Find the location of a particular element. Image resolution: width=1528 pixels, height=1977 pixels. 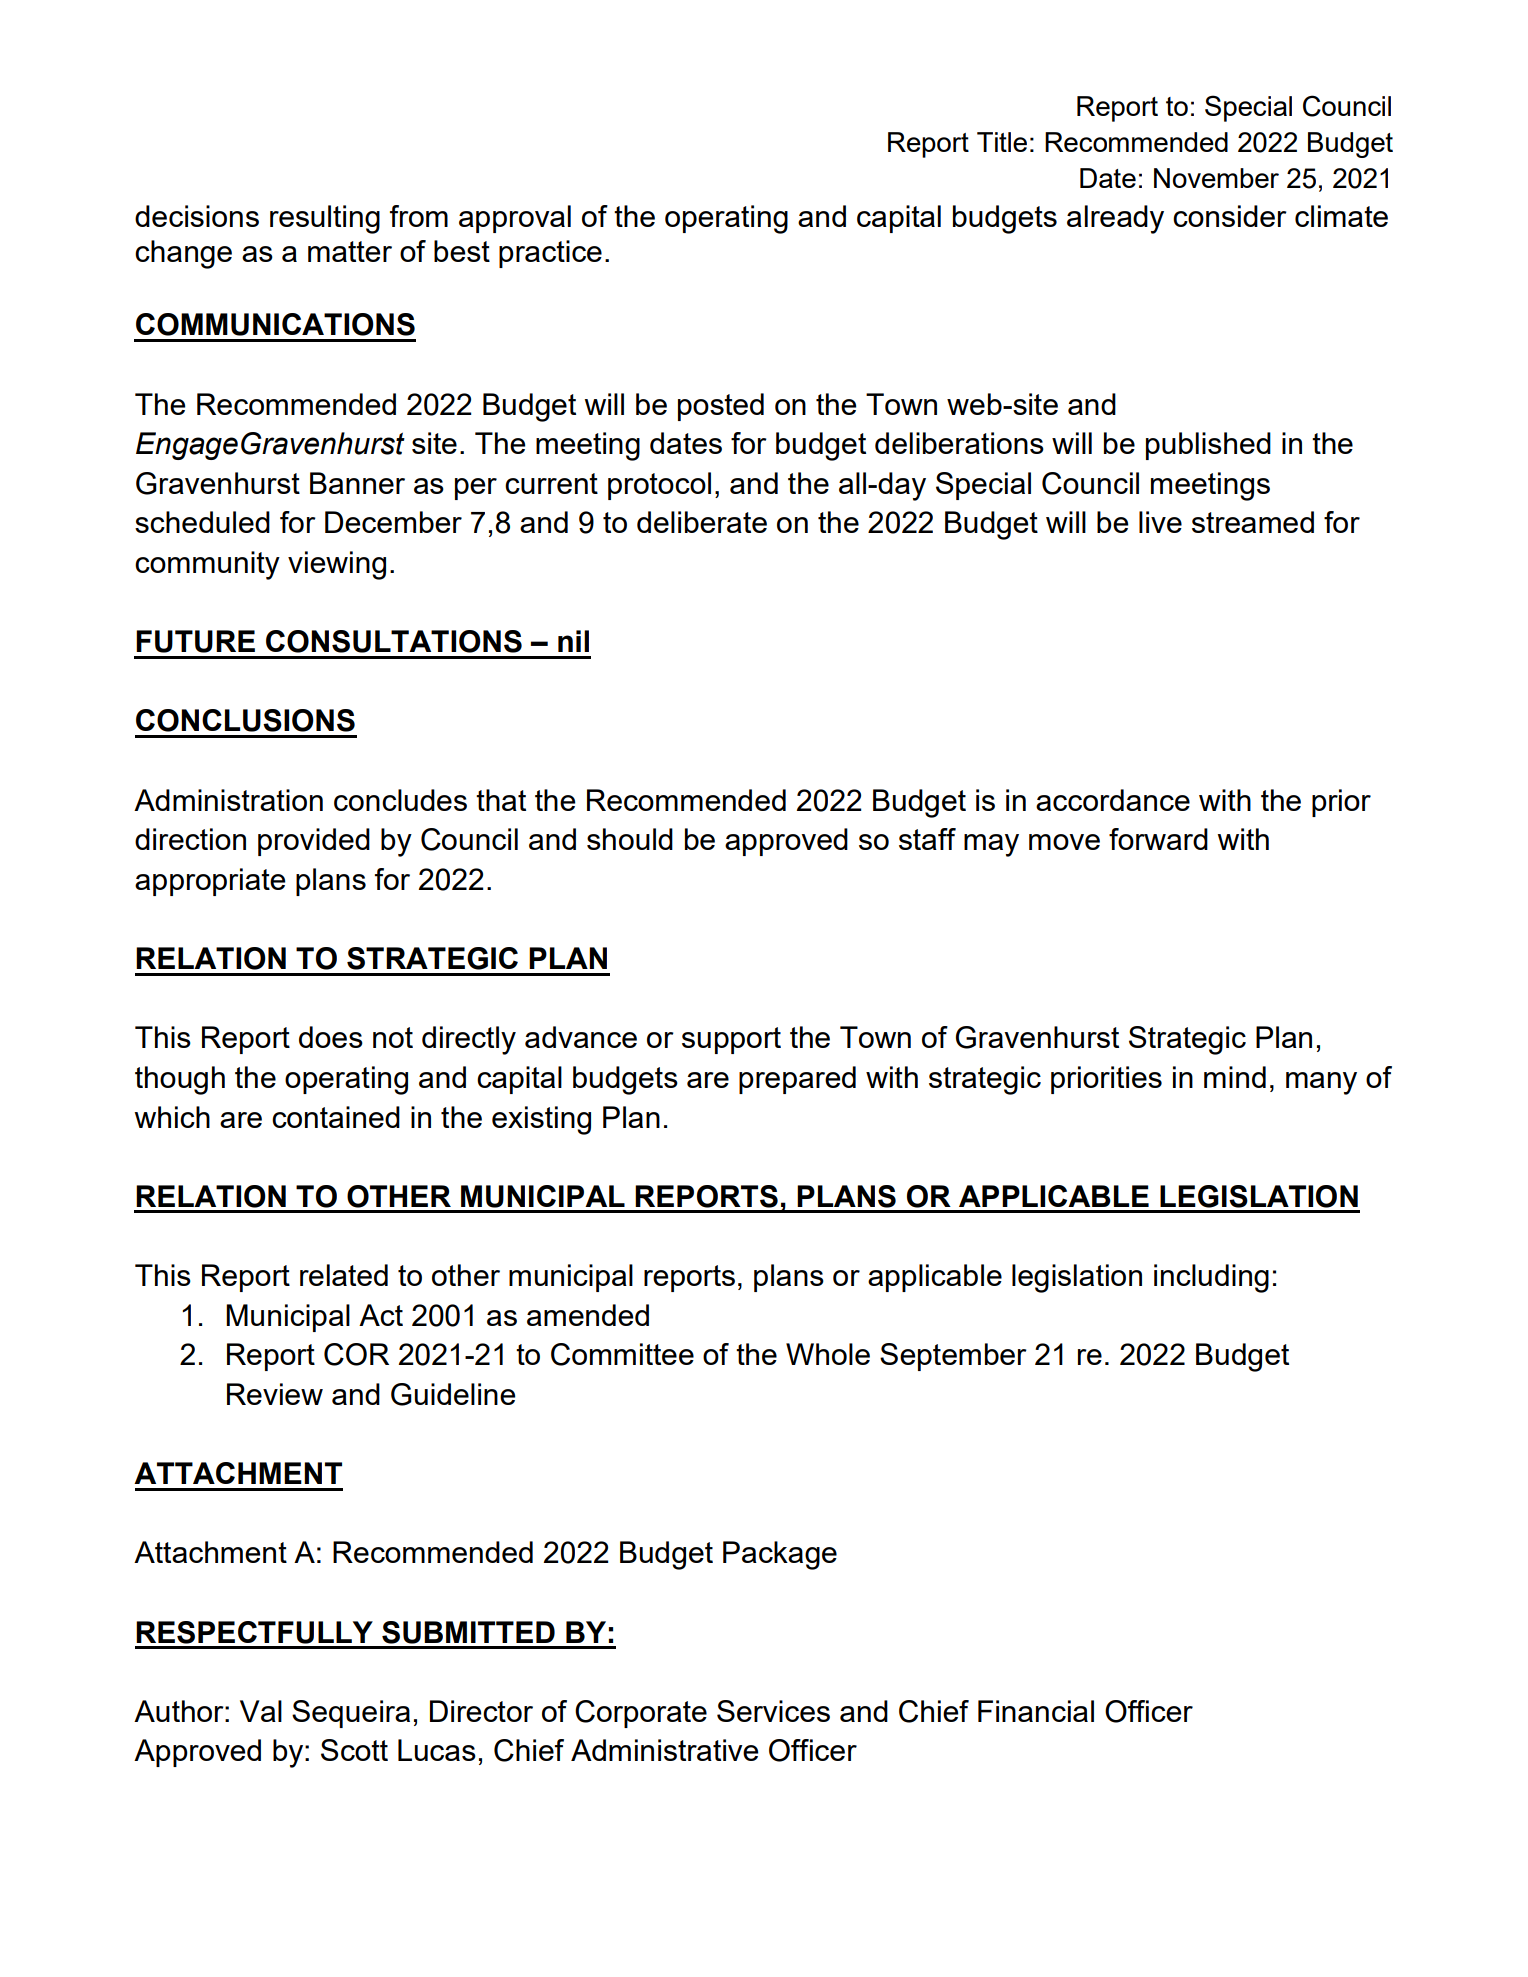

provided is located at coordinates (314, 842).
